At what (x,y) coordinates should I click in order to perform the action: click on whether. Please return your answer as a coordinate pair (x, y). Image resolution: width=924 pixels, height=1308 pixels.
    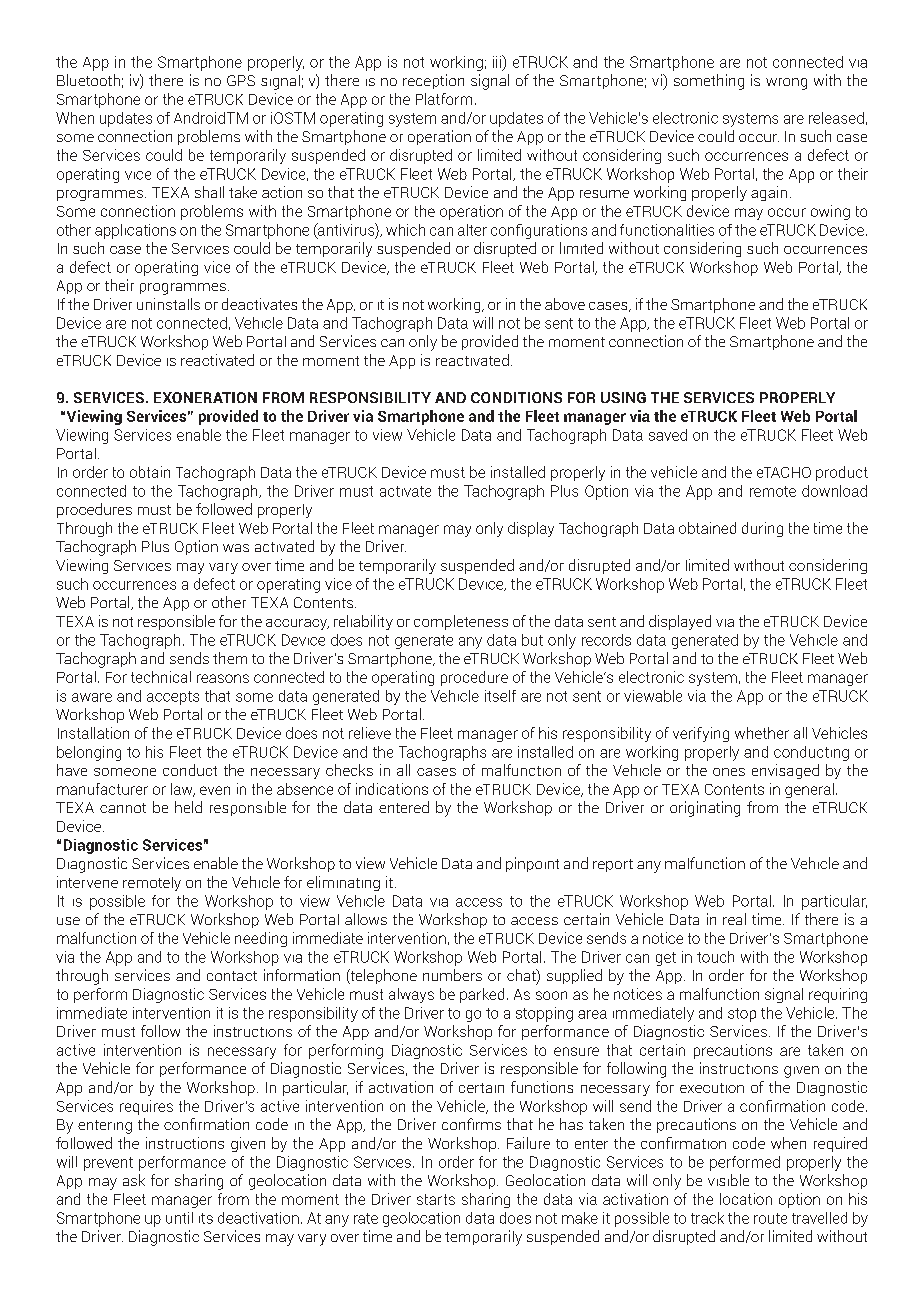
    Looking at the image, I should click on (762, 733).
